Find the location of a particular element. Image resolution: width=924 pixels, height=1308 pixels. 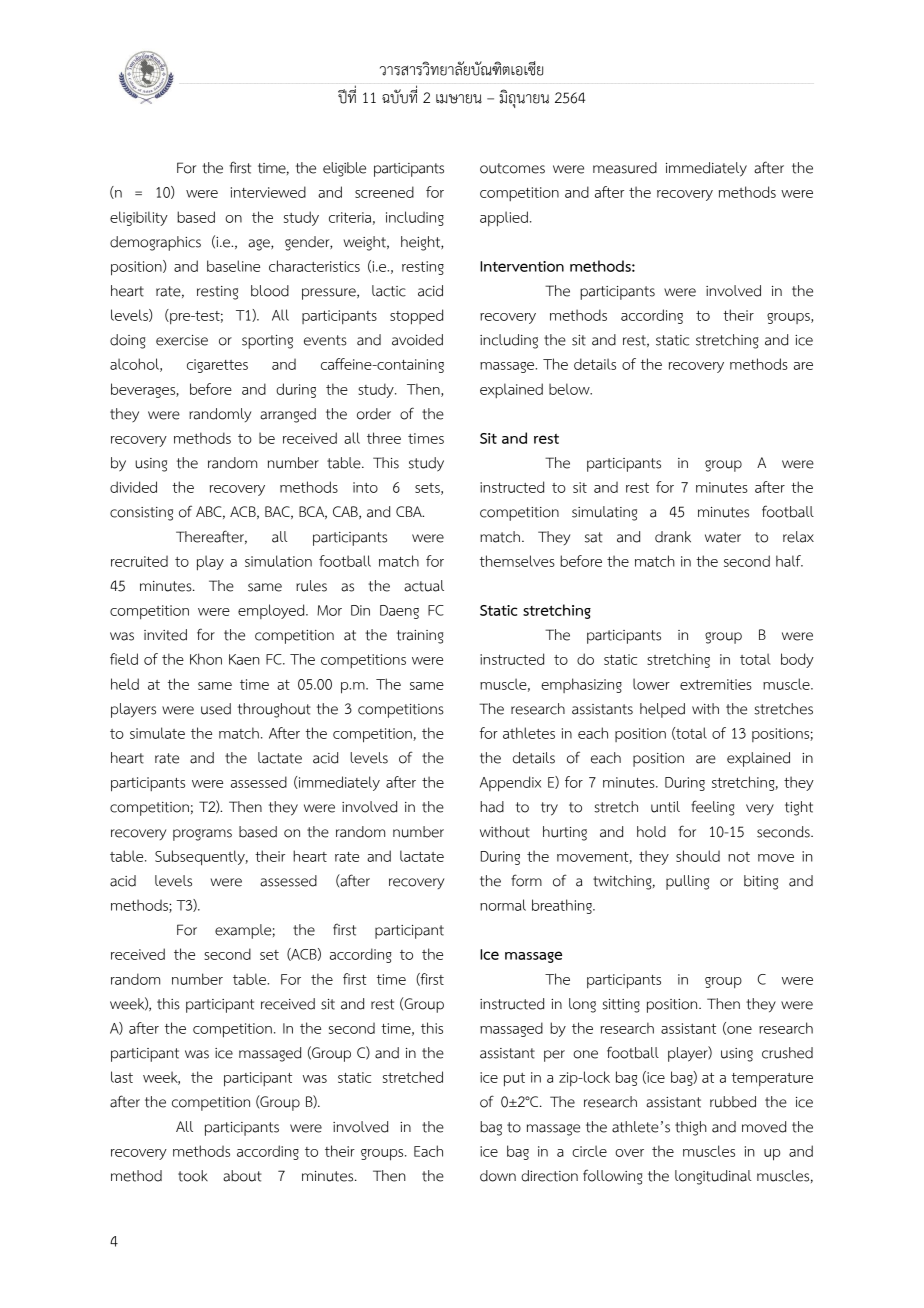

took is located at coordinates (193, 1176).
